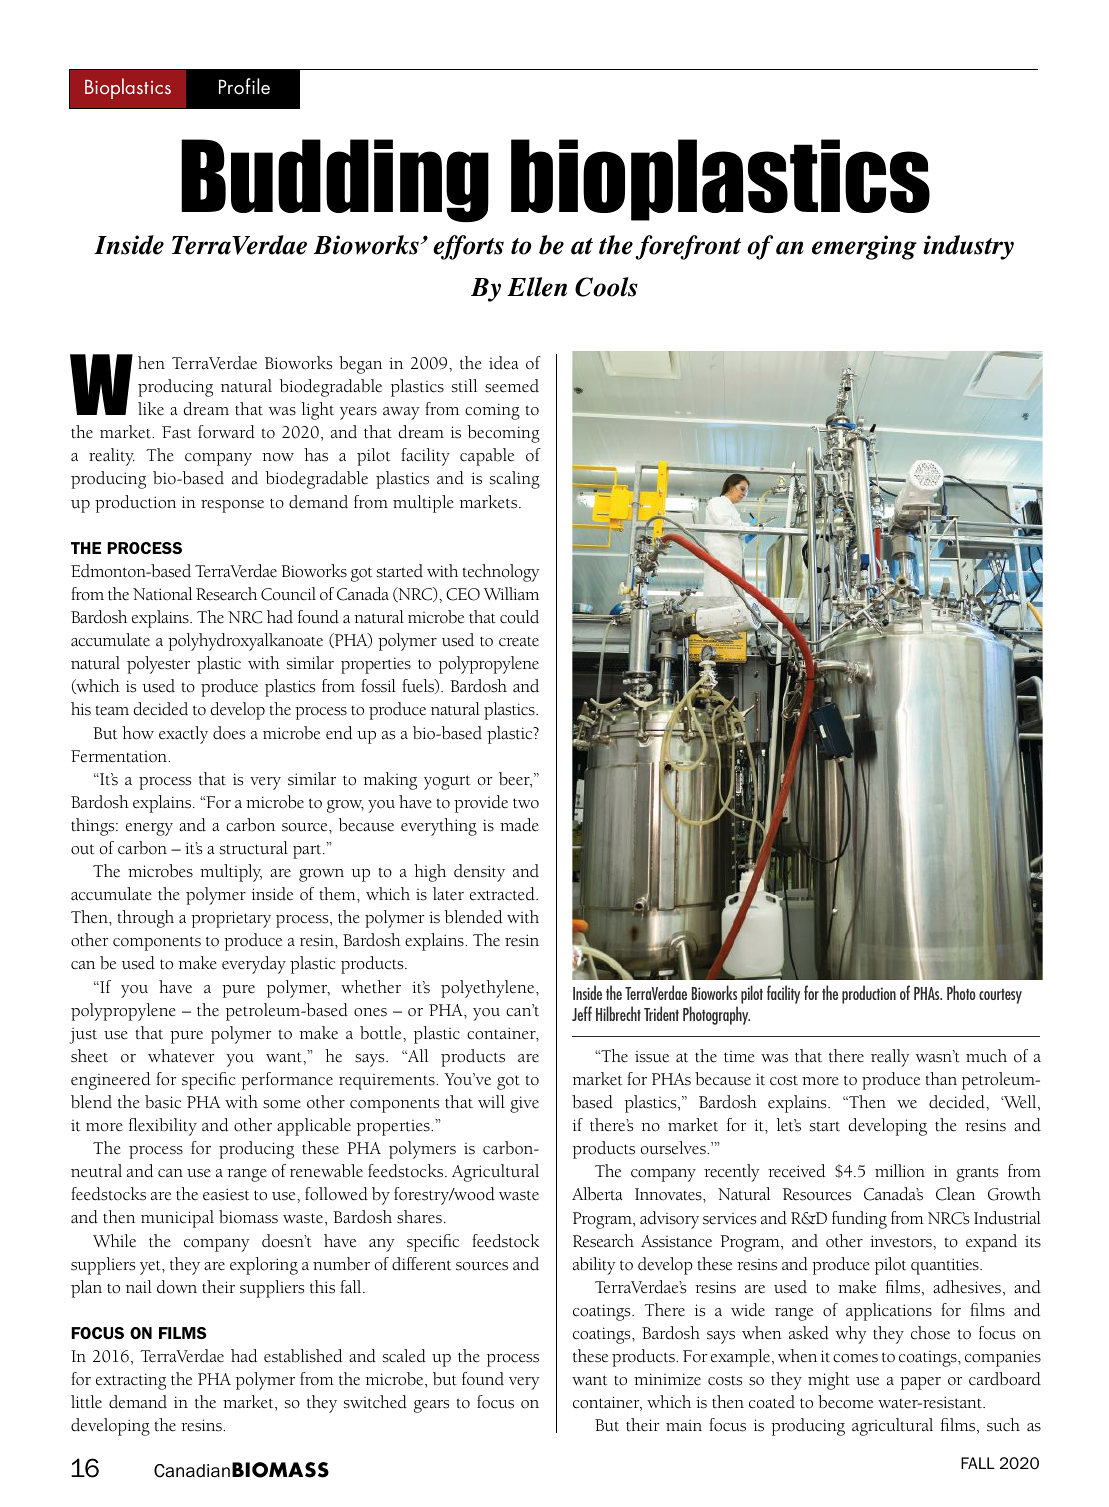  What do you see at coordinates (131, 1381) in the screenshot?
I see `extracting` at bounding box center [131, 1381].
